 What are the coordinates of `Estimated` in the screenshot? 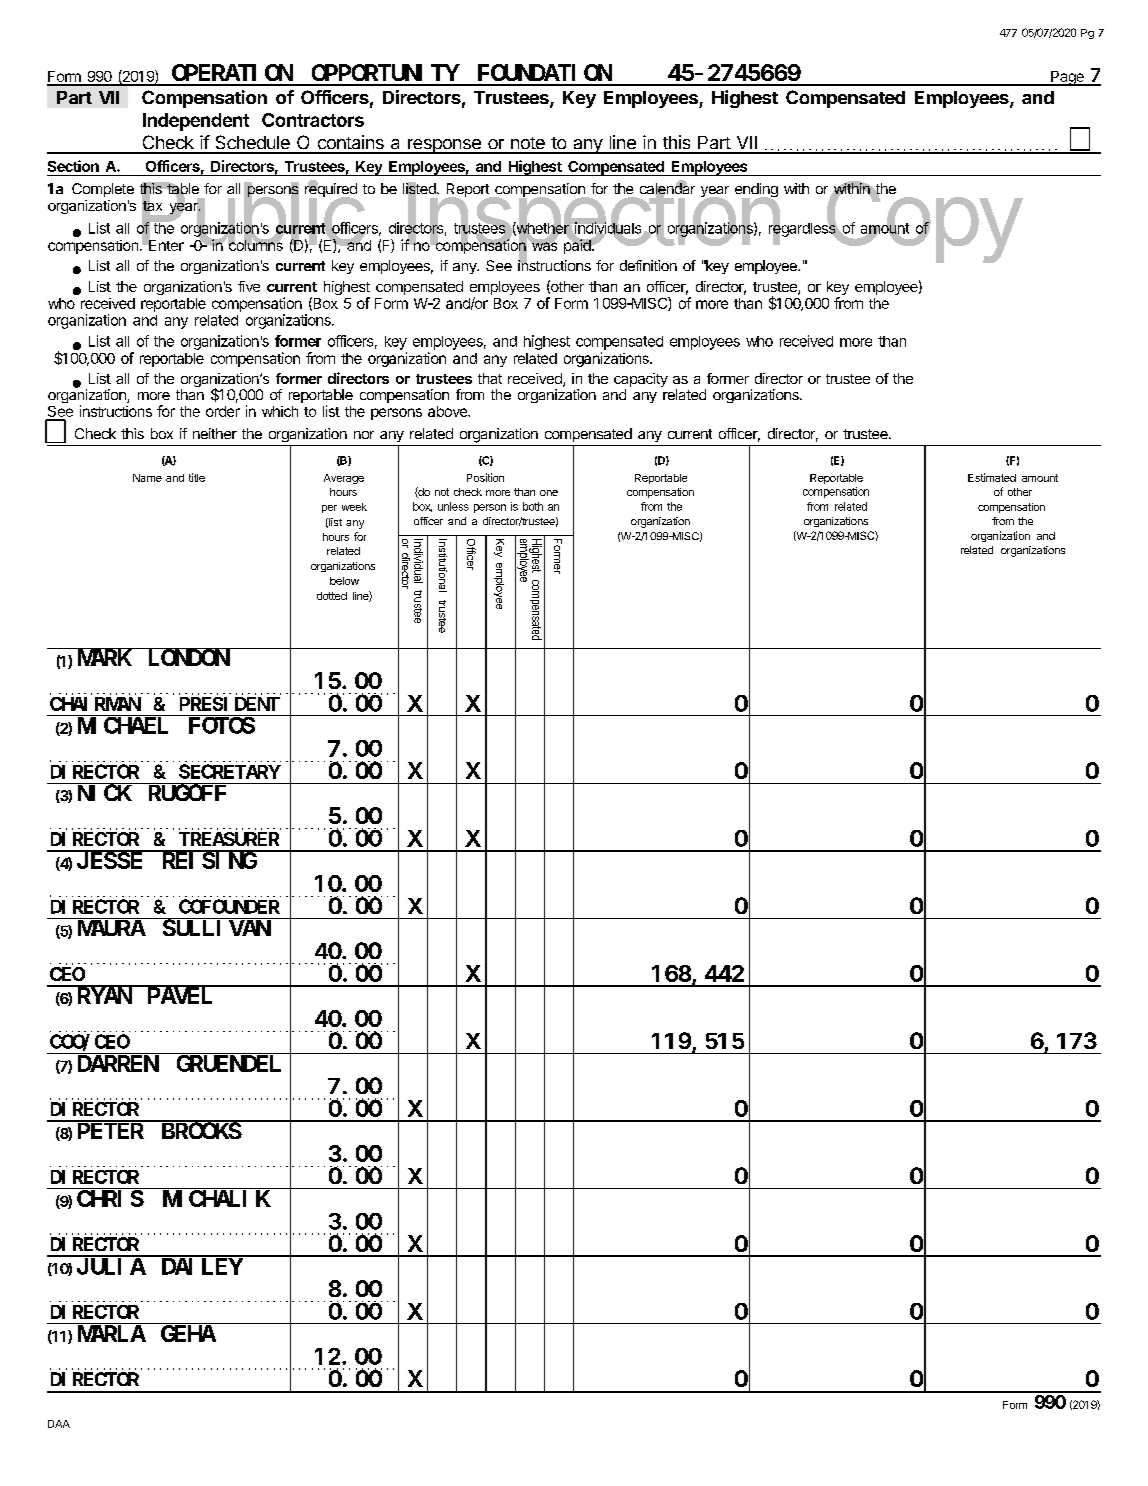 It's located at (992, 477).
